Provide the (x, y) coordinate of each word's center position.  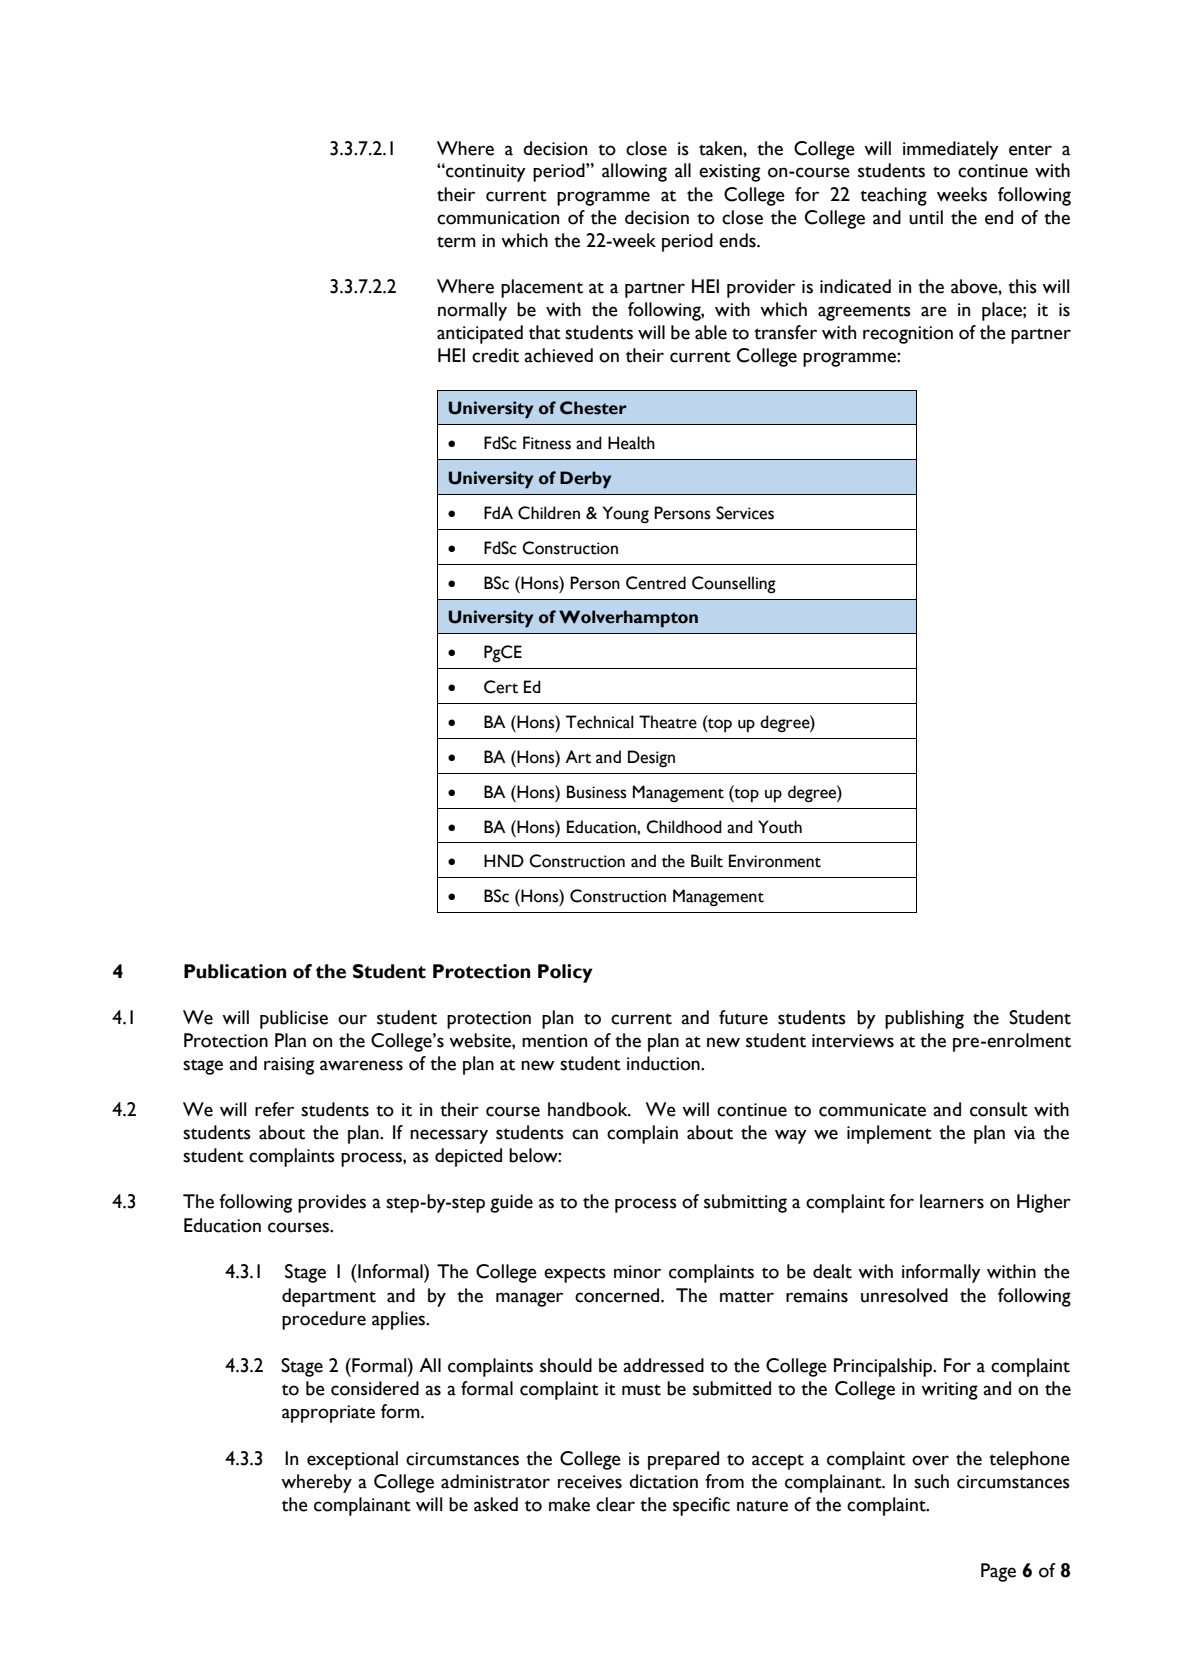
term (456, 242)
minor (637, 1272)
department (329, 1297)
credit (495, 355)
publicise (294, 1019)
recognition (908, 335)
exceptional (352, 1460)
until (926, 217)
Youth (780, 827)
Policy (565, 973)
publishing (924, 1019)
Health (631, 443)
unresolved (904, 1295)
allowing (634, 172)
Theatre (668, 722)
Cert (501, 687)
